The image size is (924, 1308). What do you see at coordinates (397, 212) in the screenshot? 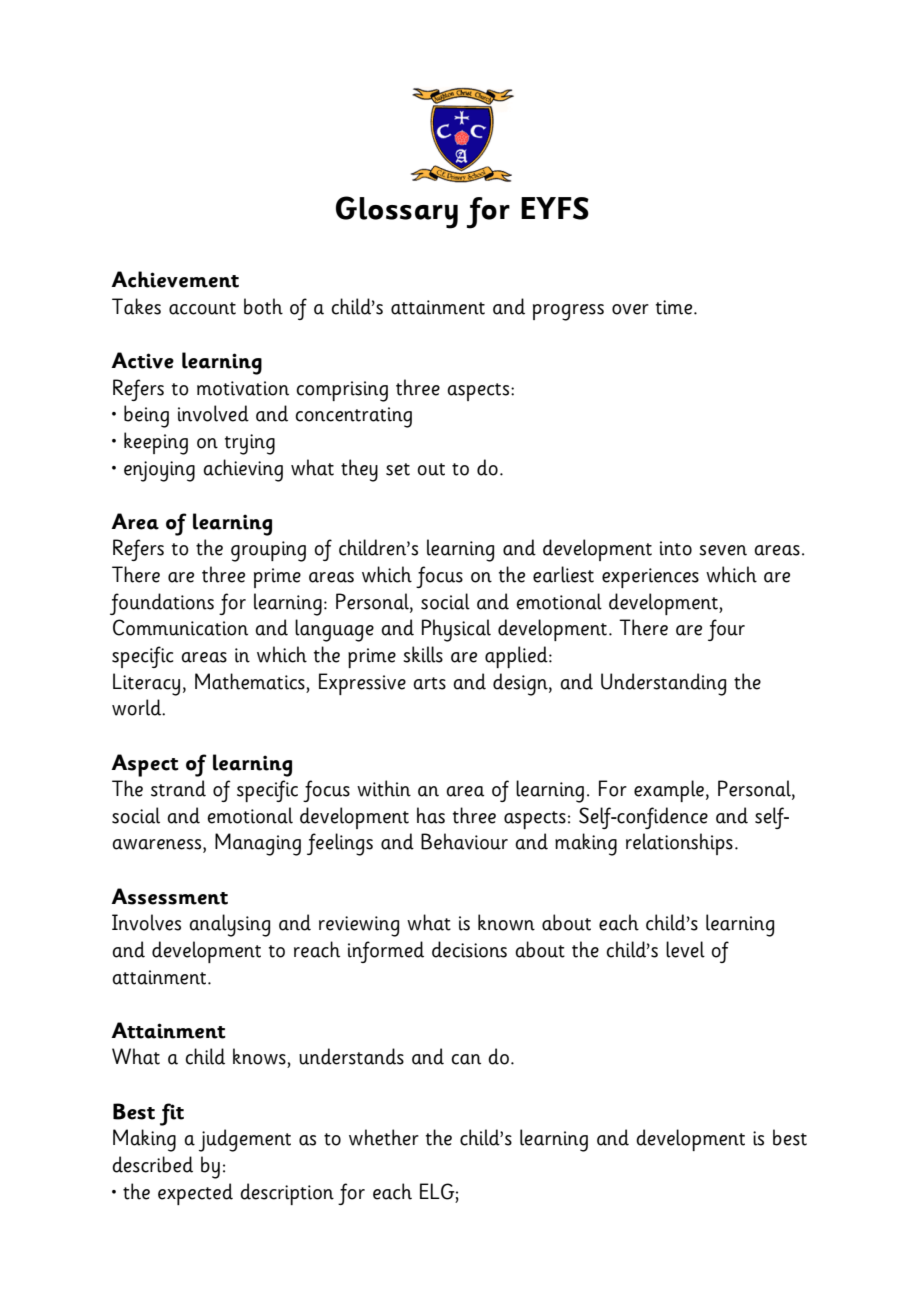
I see `Glossary` at bounding box center [397, 212].
